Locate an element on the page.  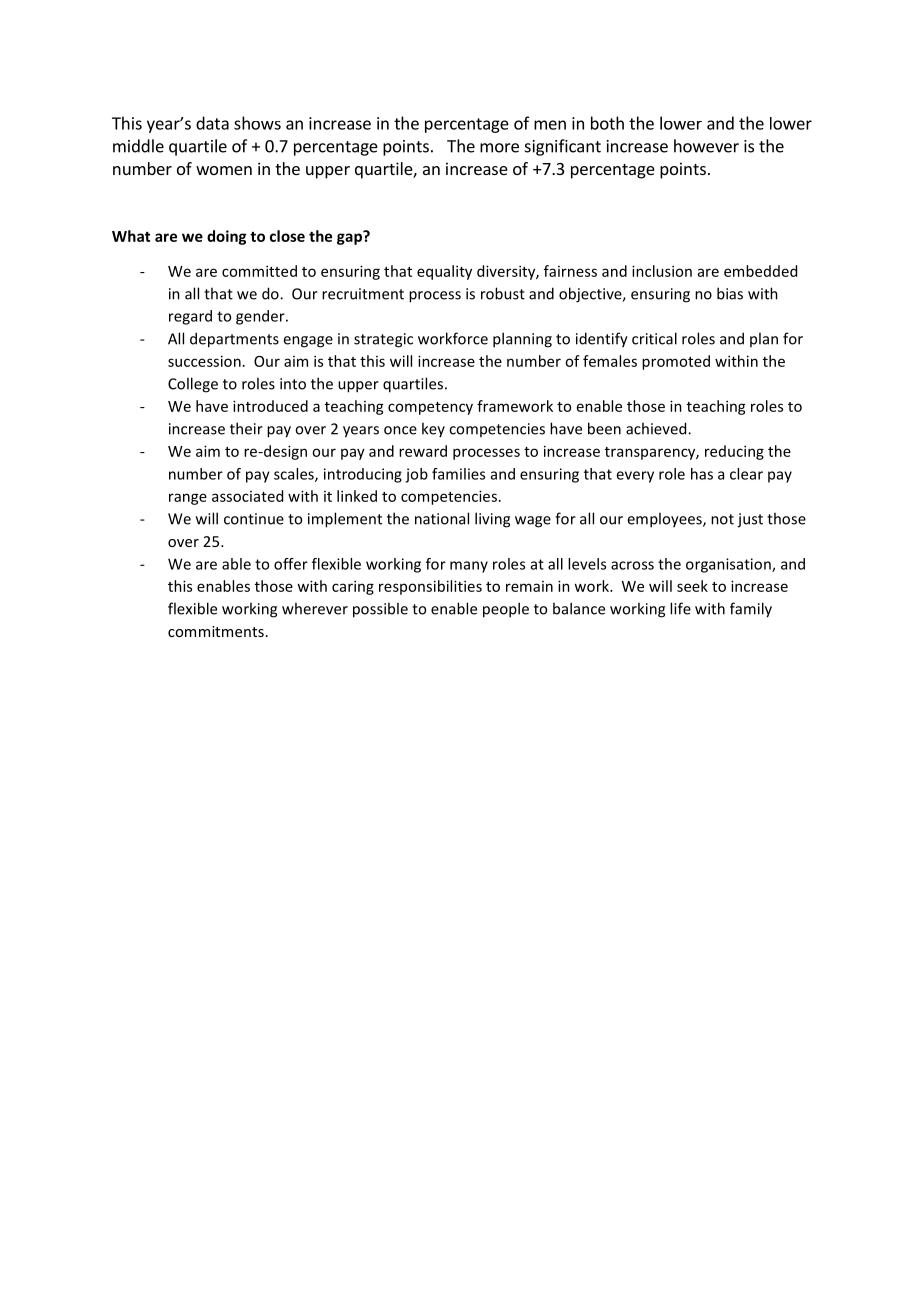
promoted is located at coordinates (676, 362).
